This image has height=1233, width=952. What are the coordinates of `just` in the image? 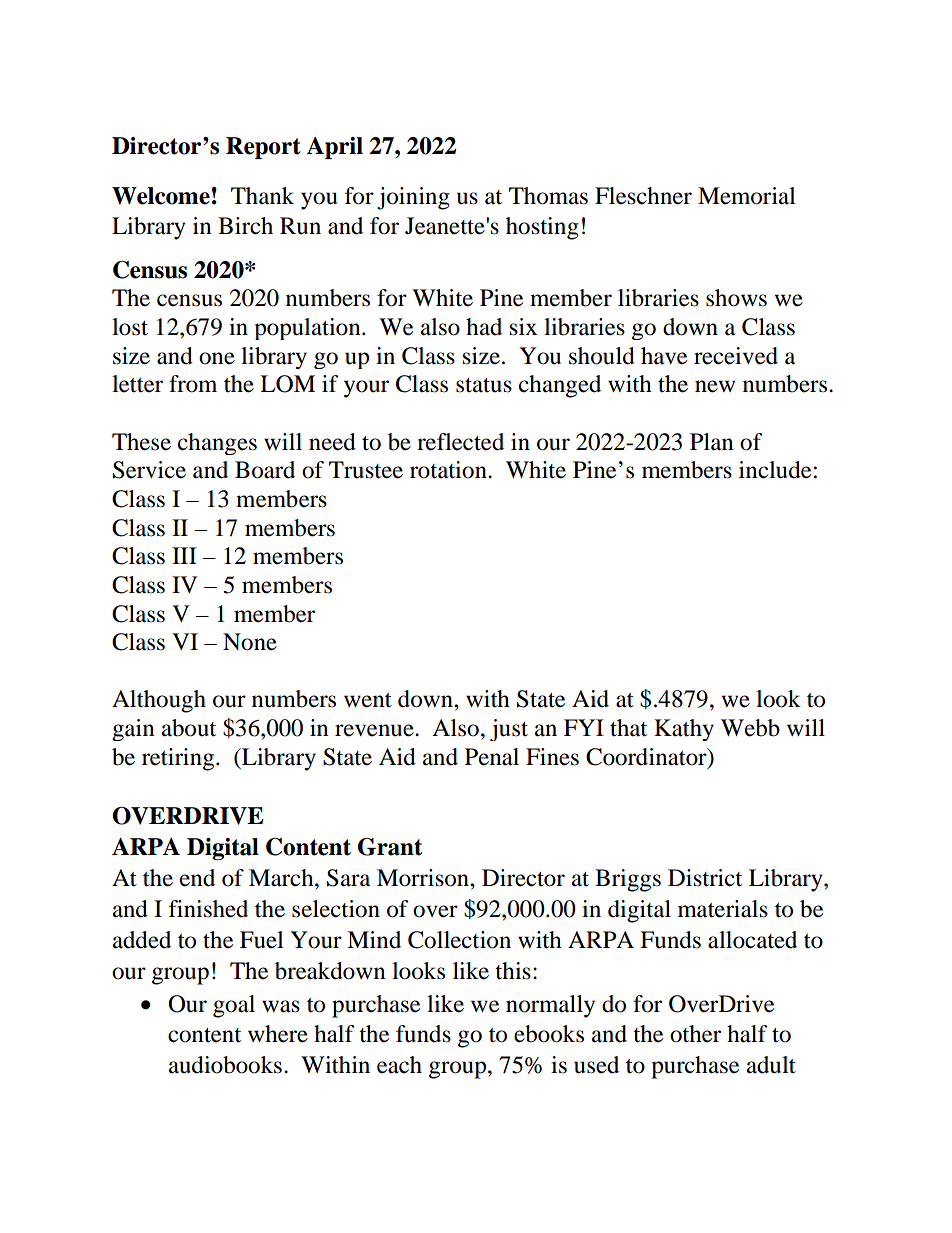 It's located at (509, 730).
